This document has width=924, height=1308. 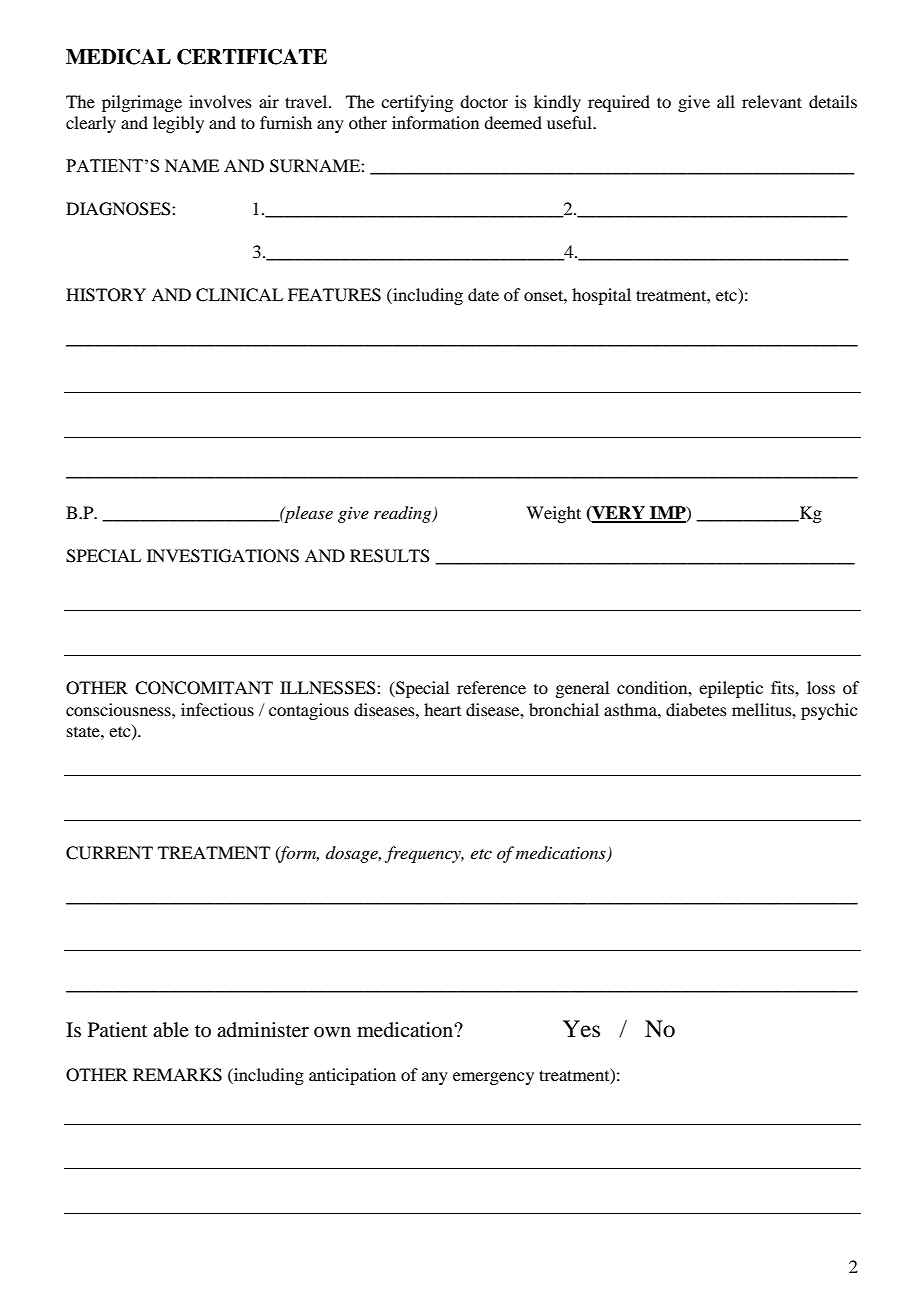 I want to click on RESULTS, so click(x=390, y=556).
